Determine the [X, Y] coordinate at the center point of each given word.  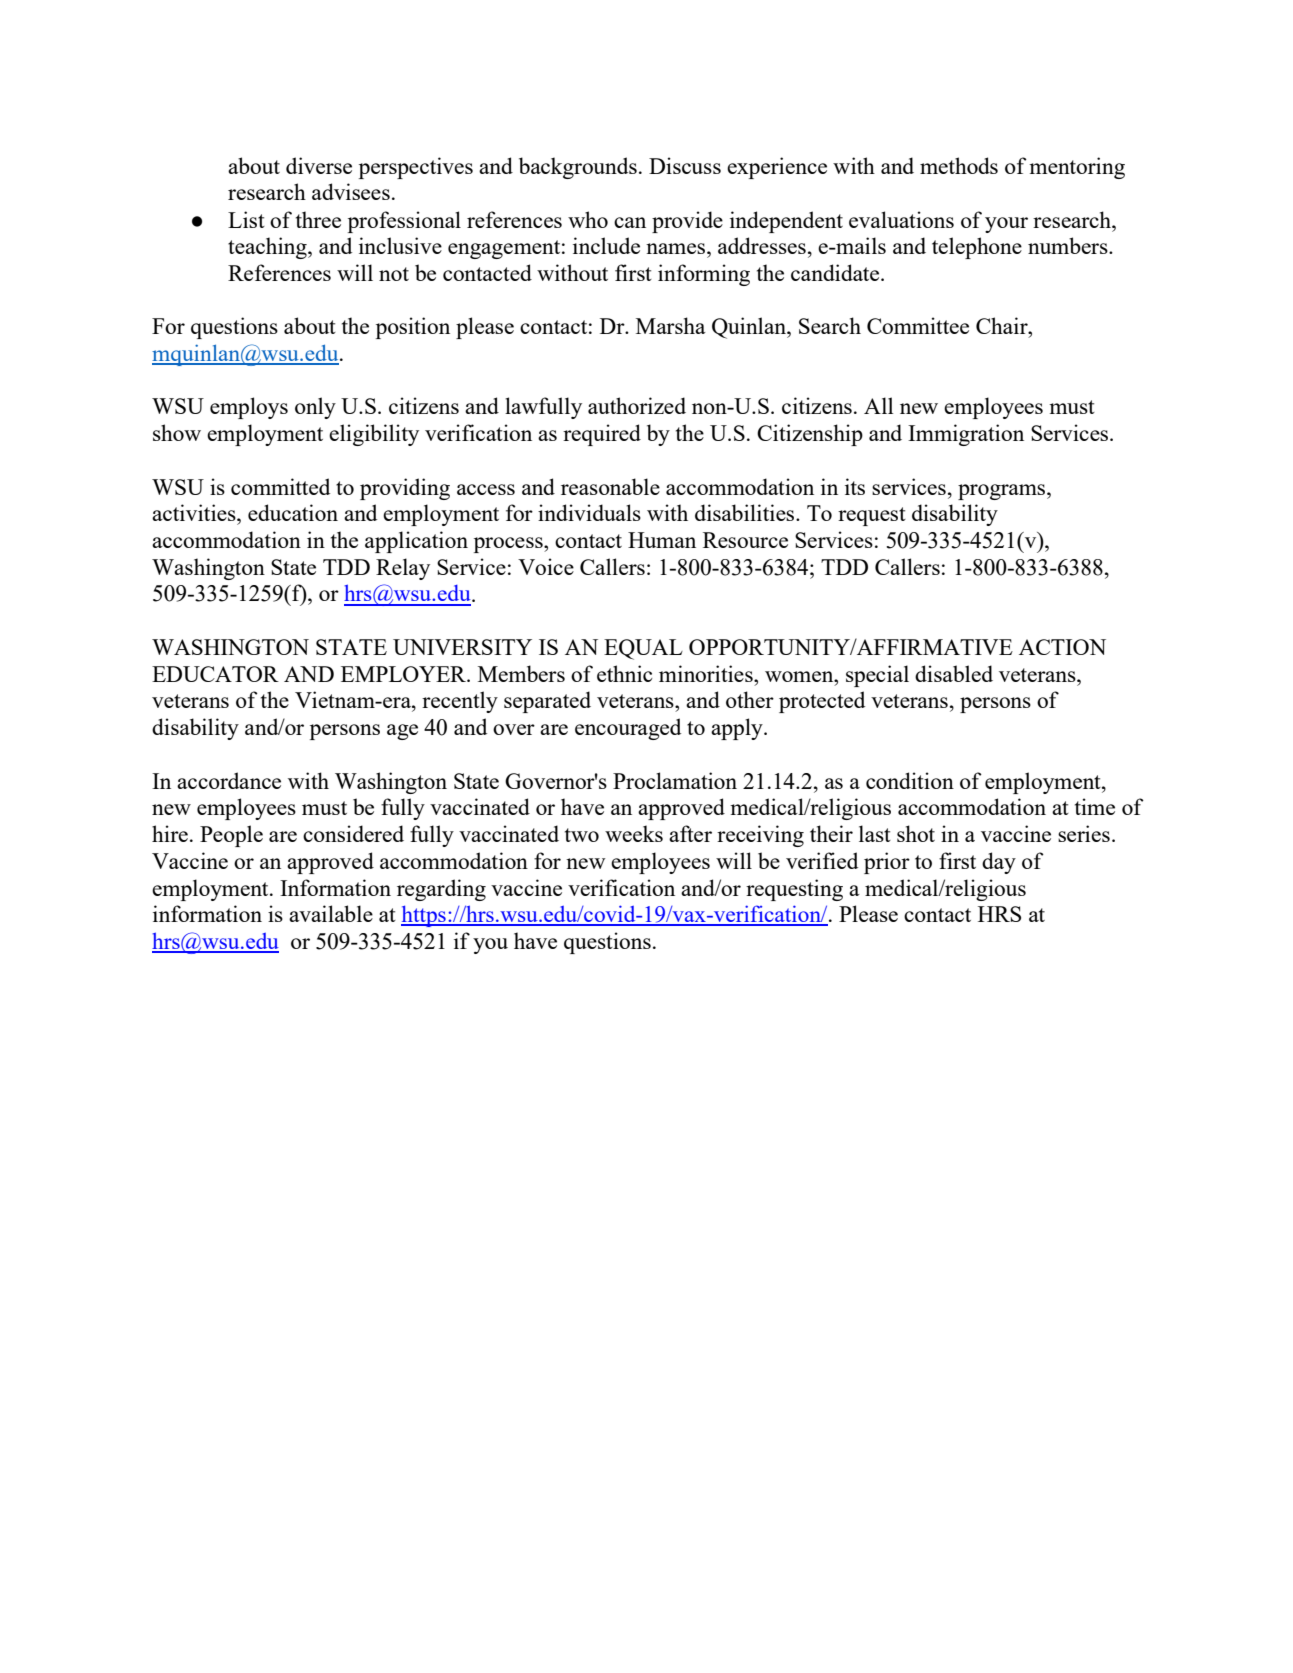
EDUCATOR [215, 674]
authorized [637, 405]
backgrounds [578, 168]
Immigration [966, 435]
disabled [954, 673]
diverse [319, 165]
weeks [634, 833]
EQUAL [643, 649]
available [331, 913]
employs [249, 408]
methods [959, 165]
